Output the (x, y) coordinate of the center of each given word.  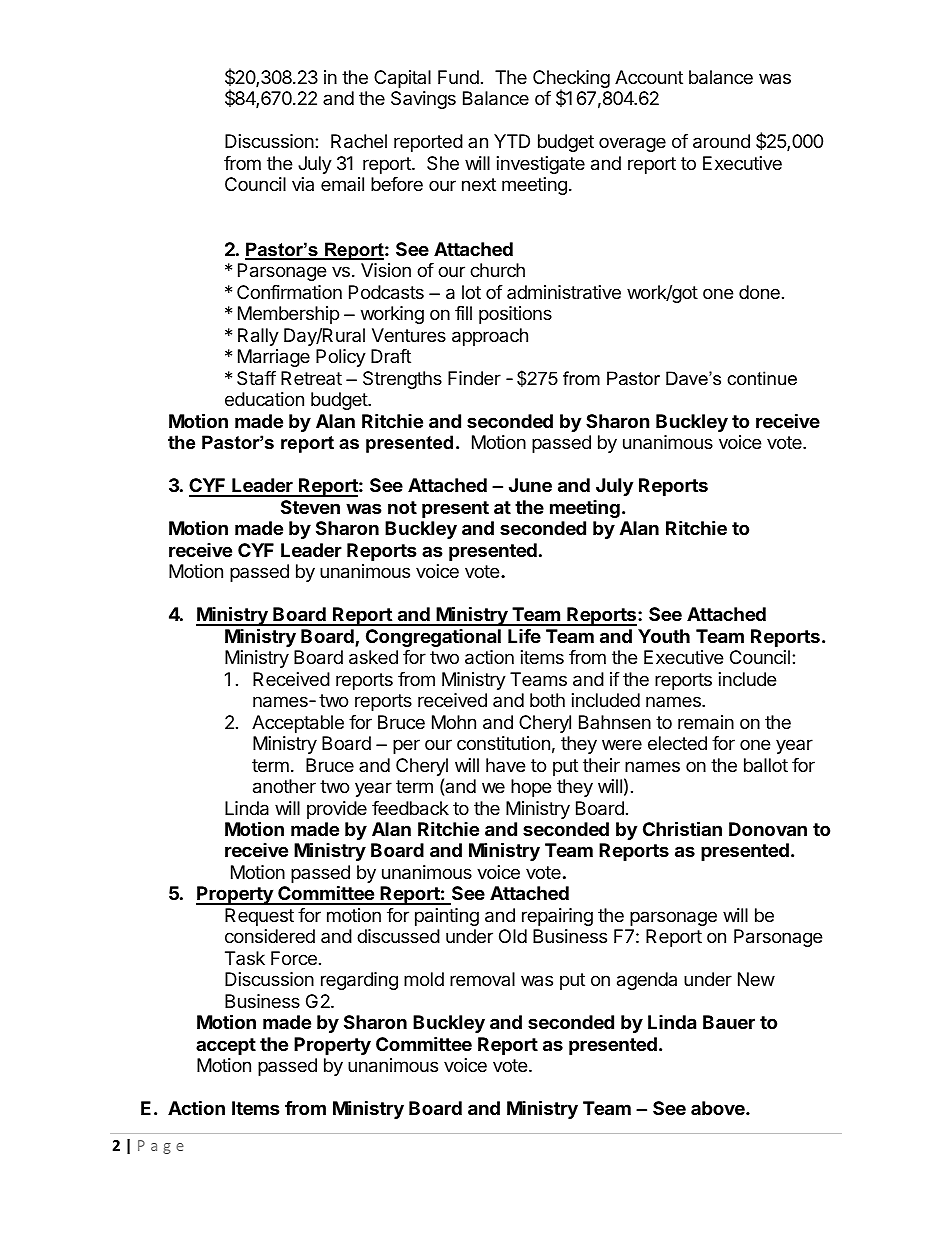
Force (294, 958)
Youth (664, 636)
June (530, 485)
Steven (310, 507)
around (721, 141)
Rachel (359, 141)
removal (482, 979)
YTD (512, 141)
